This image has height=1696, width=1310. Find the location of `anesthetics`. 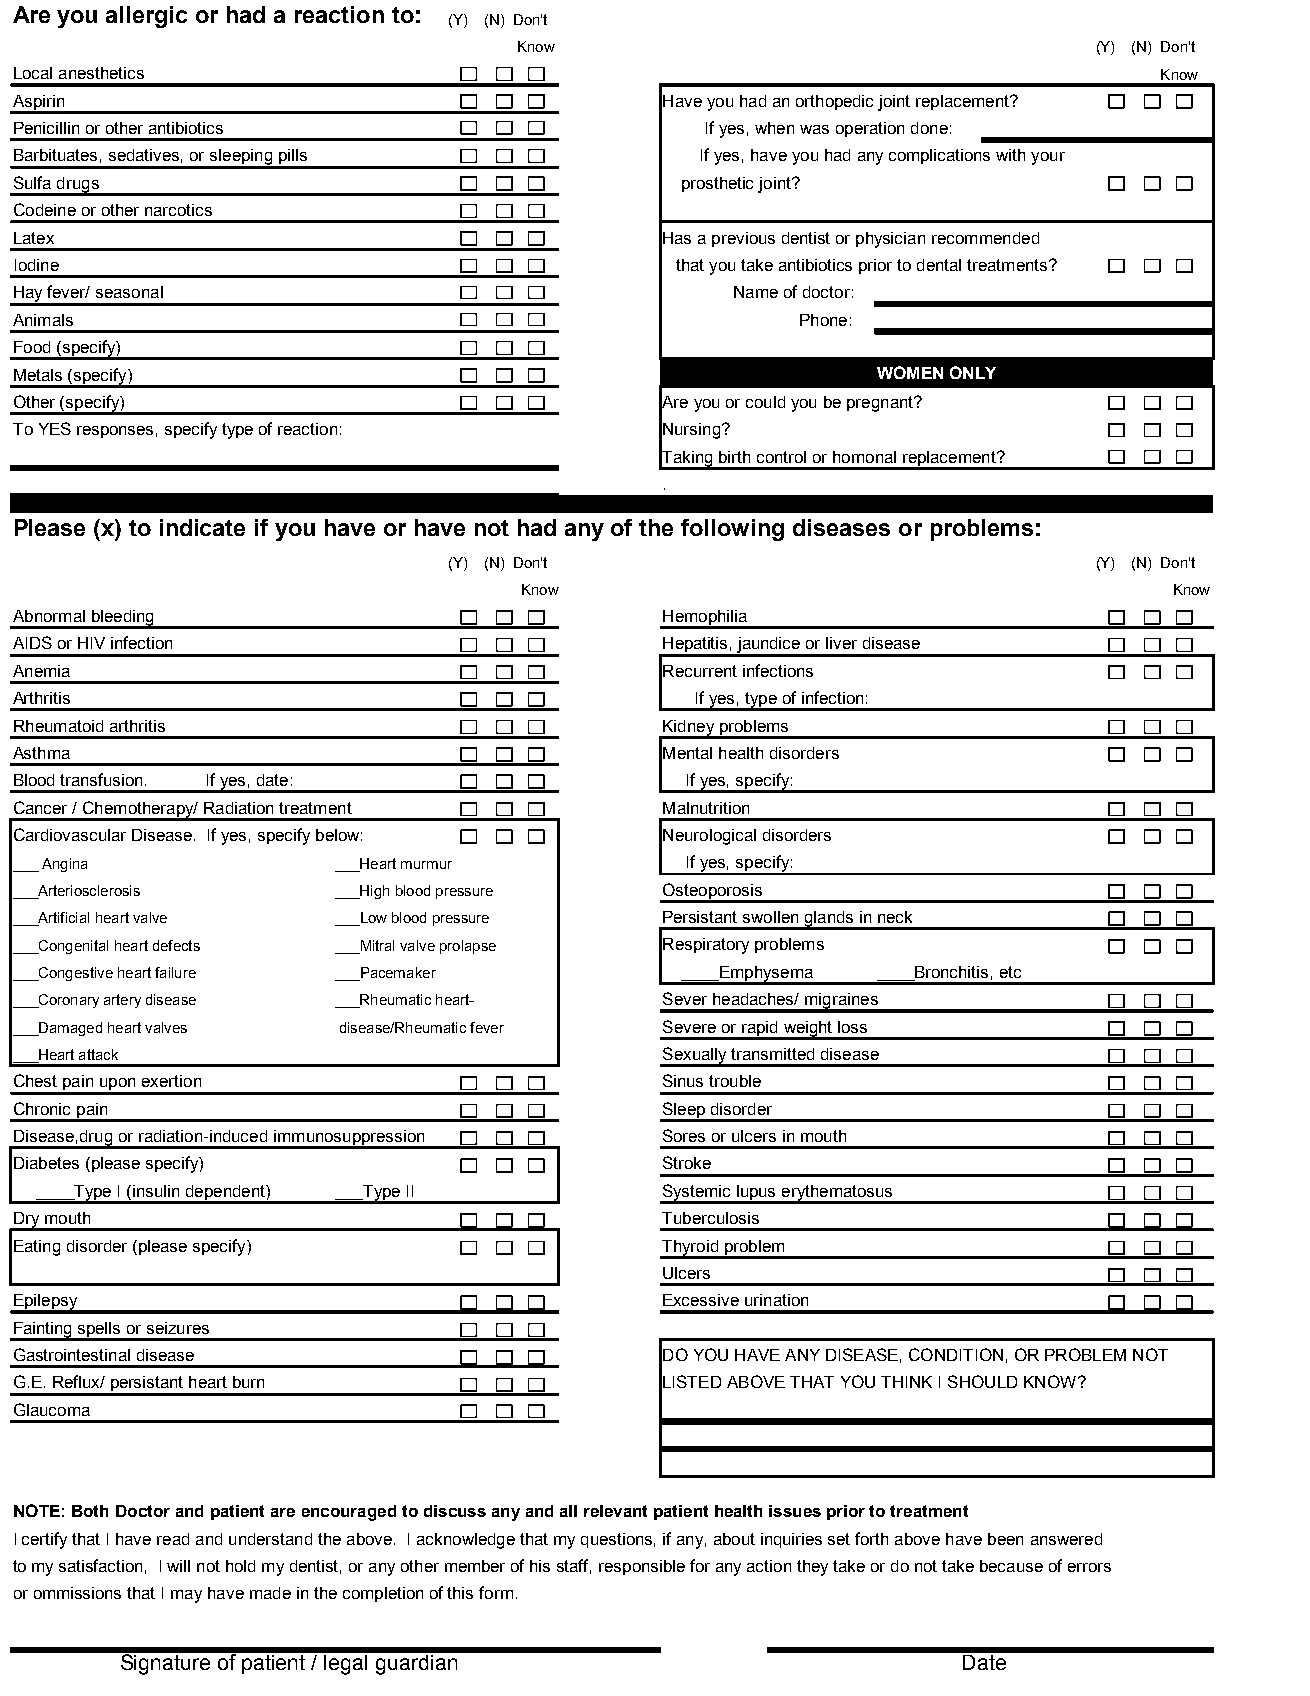

anesthetics is located at coordinates (101, 73).
